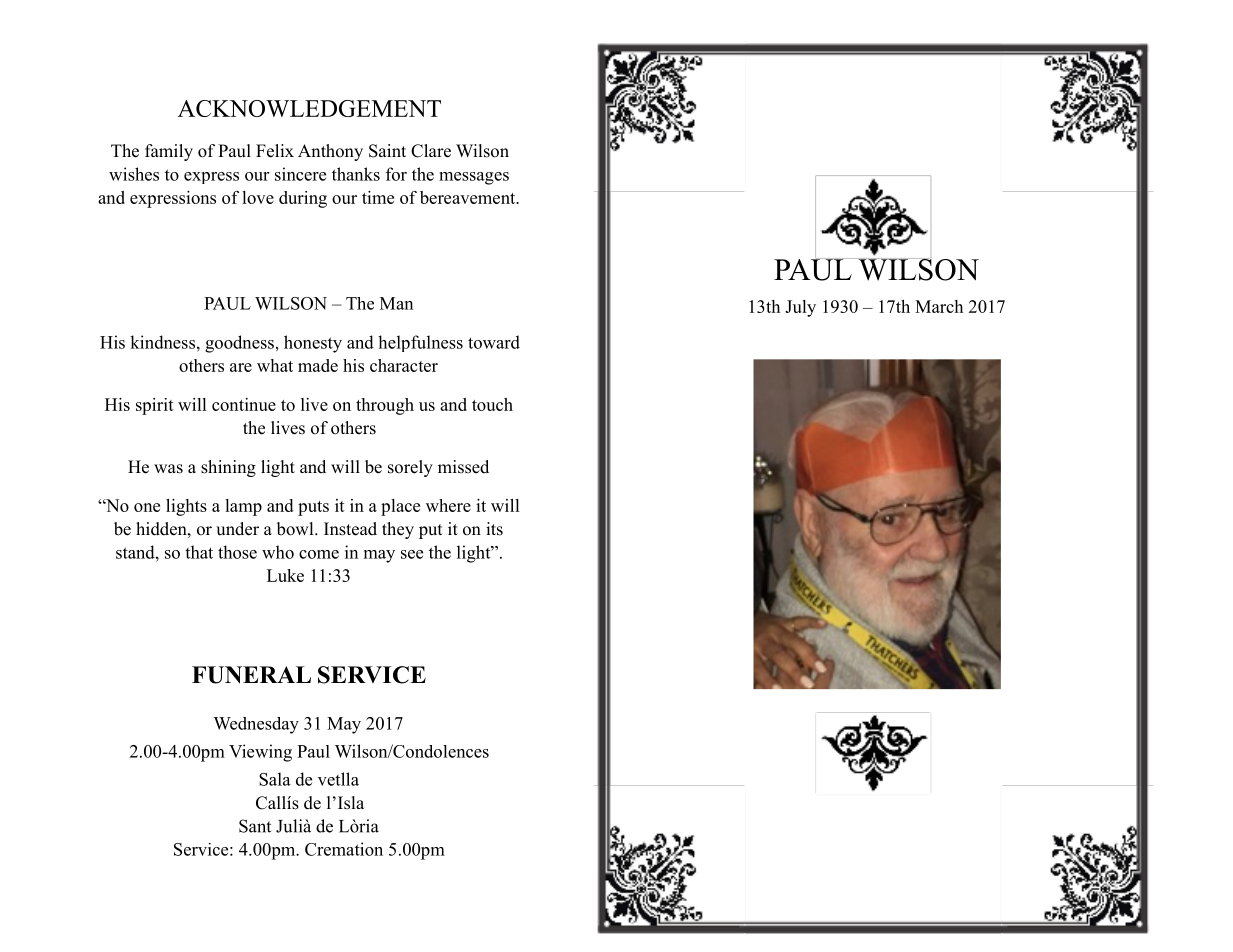 The width and height of the page is (1233, 952). I want to click on July, so click(800, 308).
